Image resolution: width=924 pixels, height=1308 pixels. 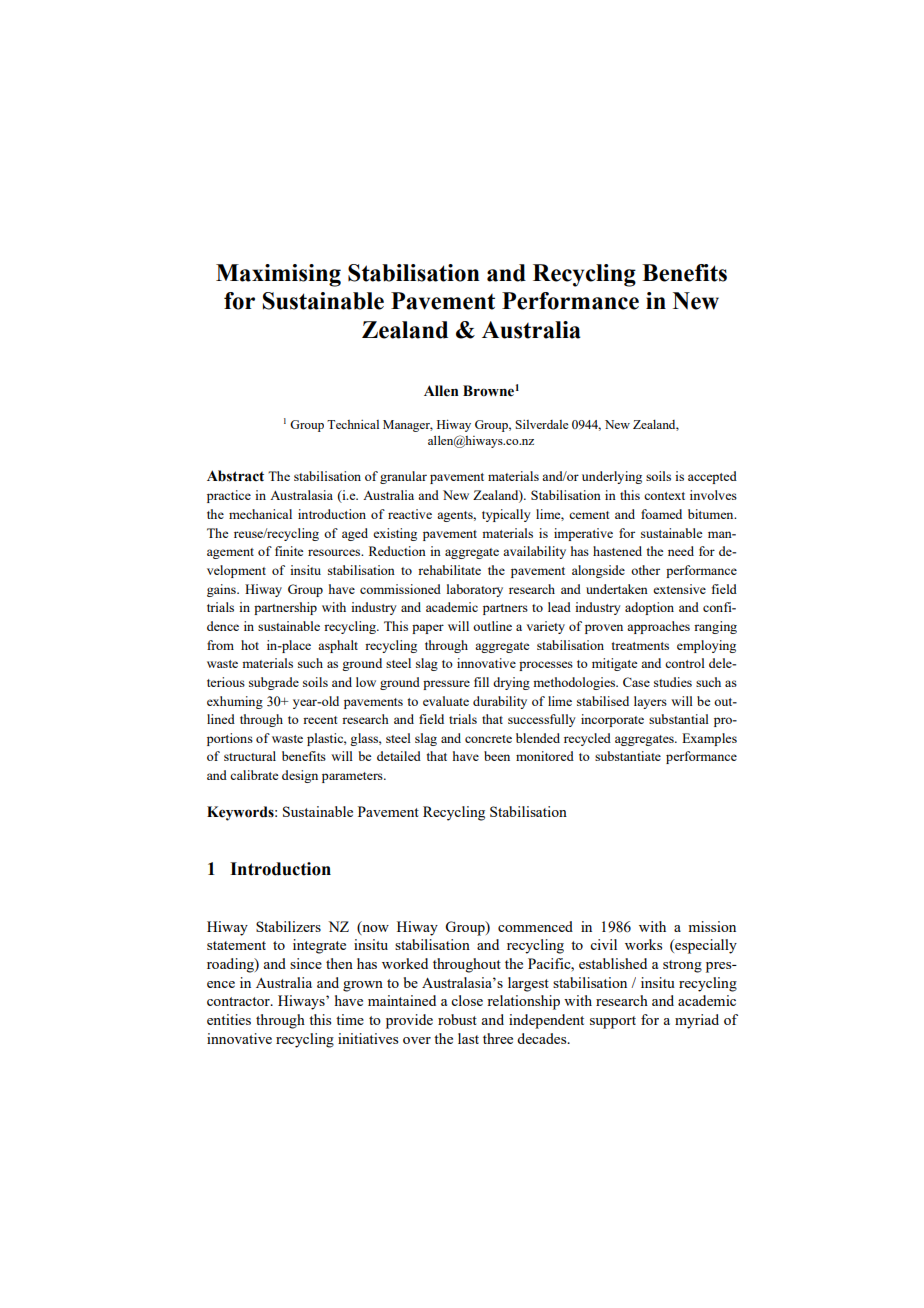 What do you see at coordinates (681, 551) in the screenshot?
I see `need` at bounding box center [681, 551].
